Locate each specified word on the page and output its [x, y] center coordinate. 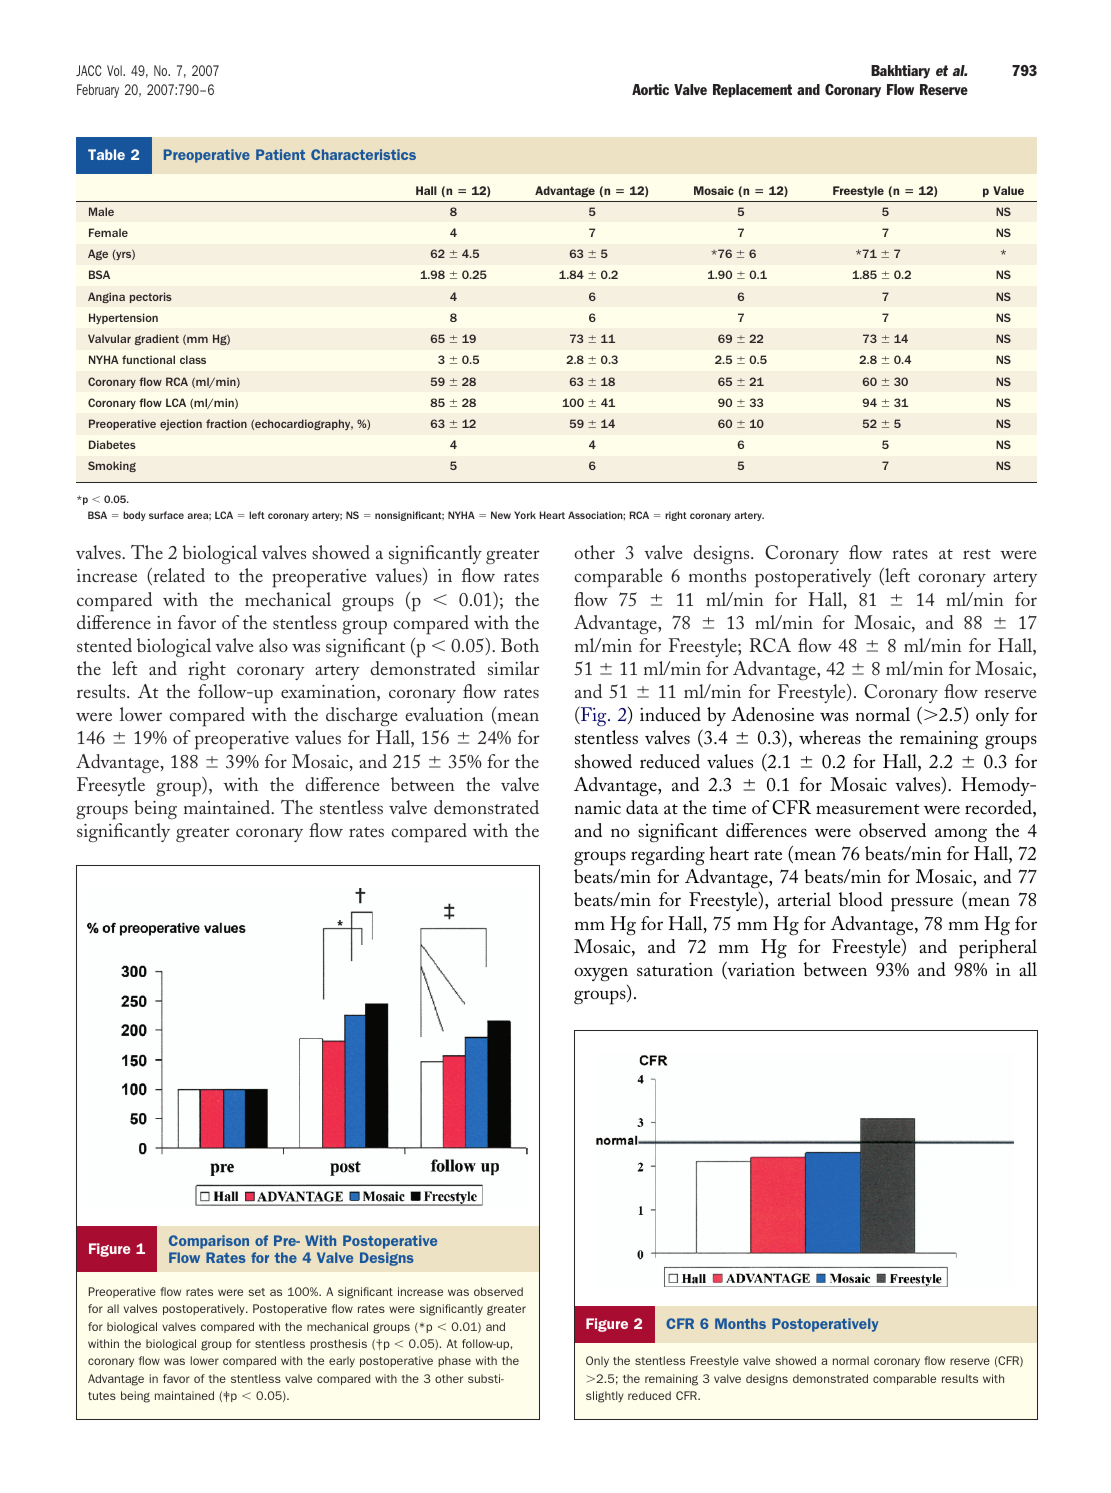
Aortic [650, 89]
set [256, 1292]
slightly [605, 1397]
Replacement [752, 91]
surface [166, 515]
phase [454, 1361]
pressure [922, 904]
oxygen [601, 974]
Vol [115, 70]
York [525, 515]
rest [977, 554]
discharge [361, 717]
